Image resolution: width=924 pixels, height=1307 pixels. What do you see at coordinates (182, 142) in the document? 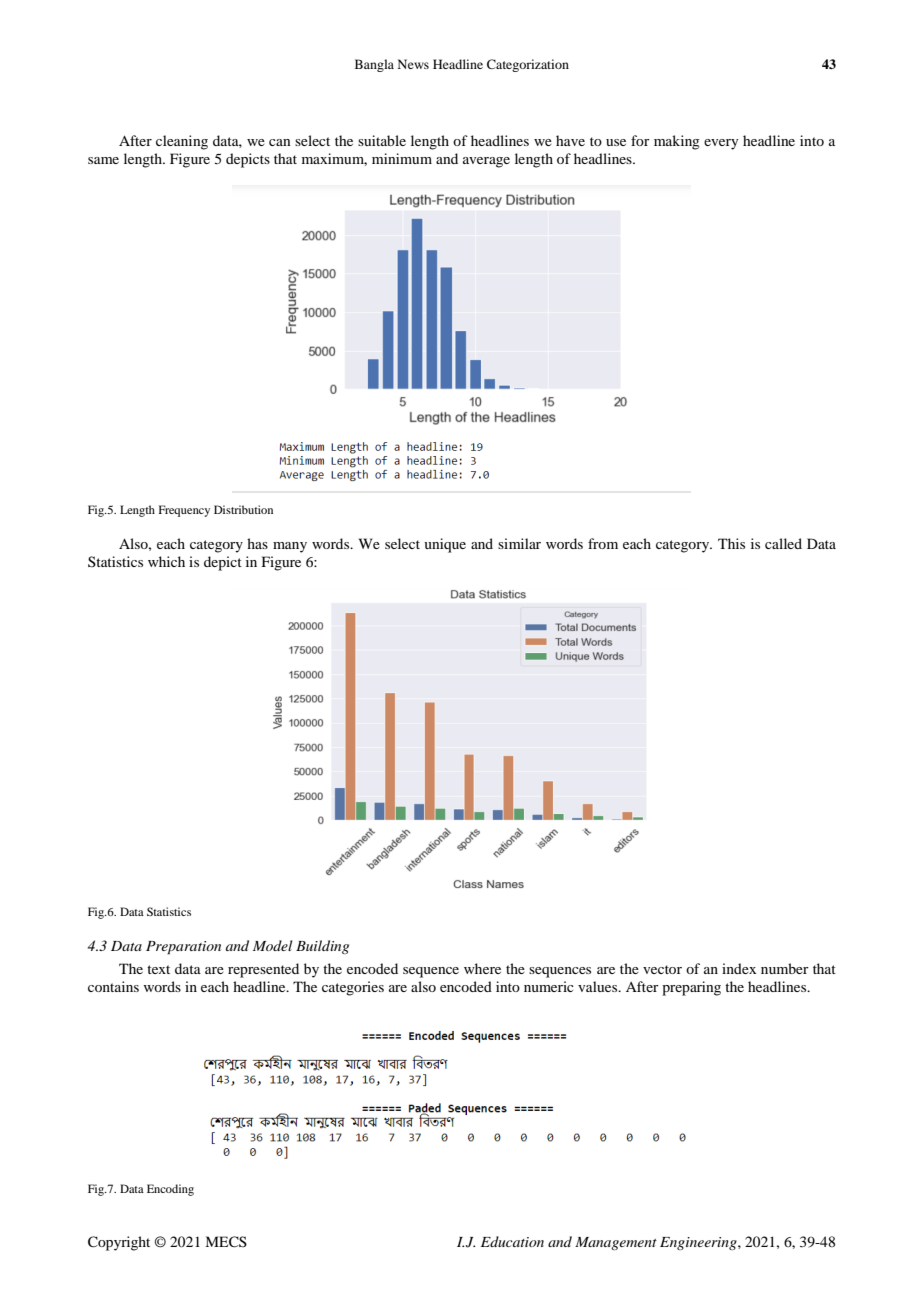
I see `cleaning` at bounding box center [182, 142].
